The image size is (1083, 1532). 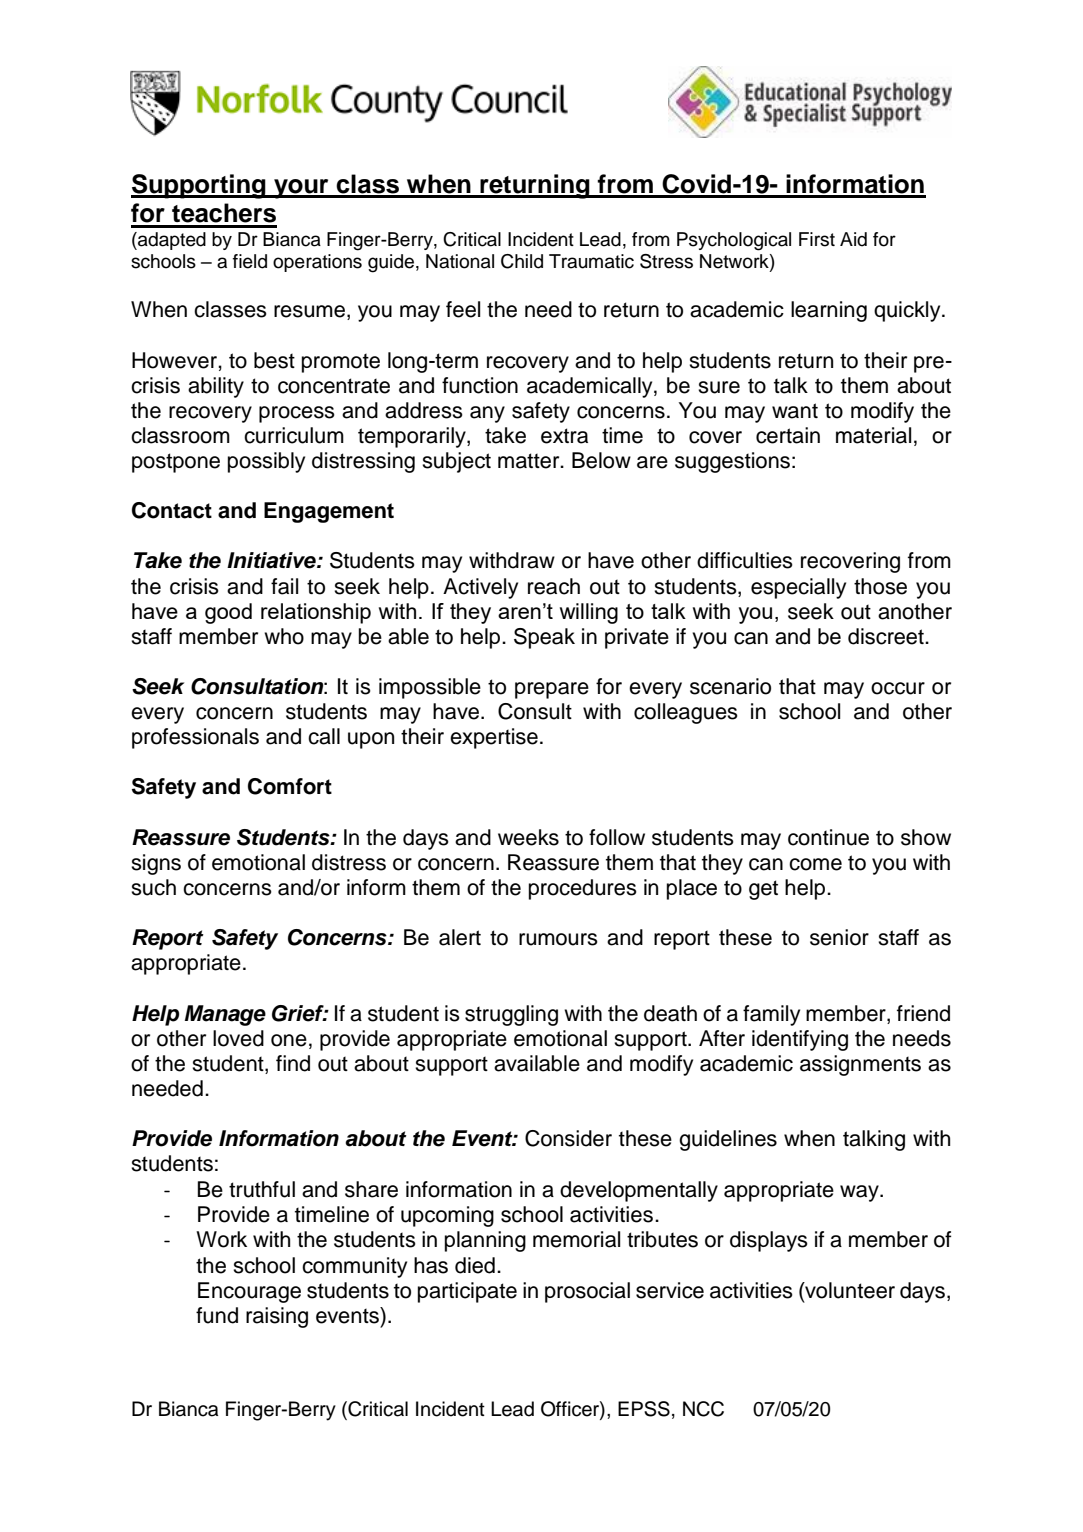 I want to click on weeks, so click(x=528, y=837).
